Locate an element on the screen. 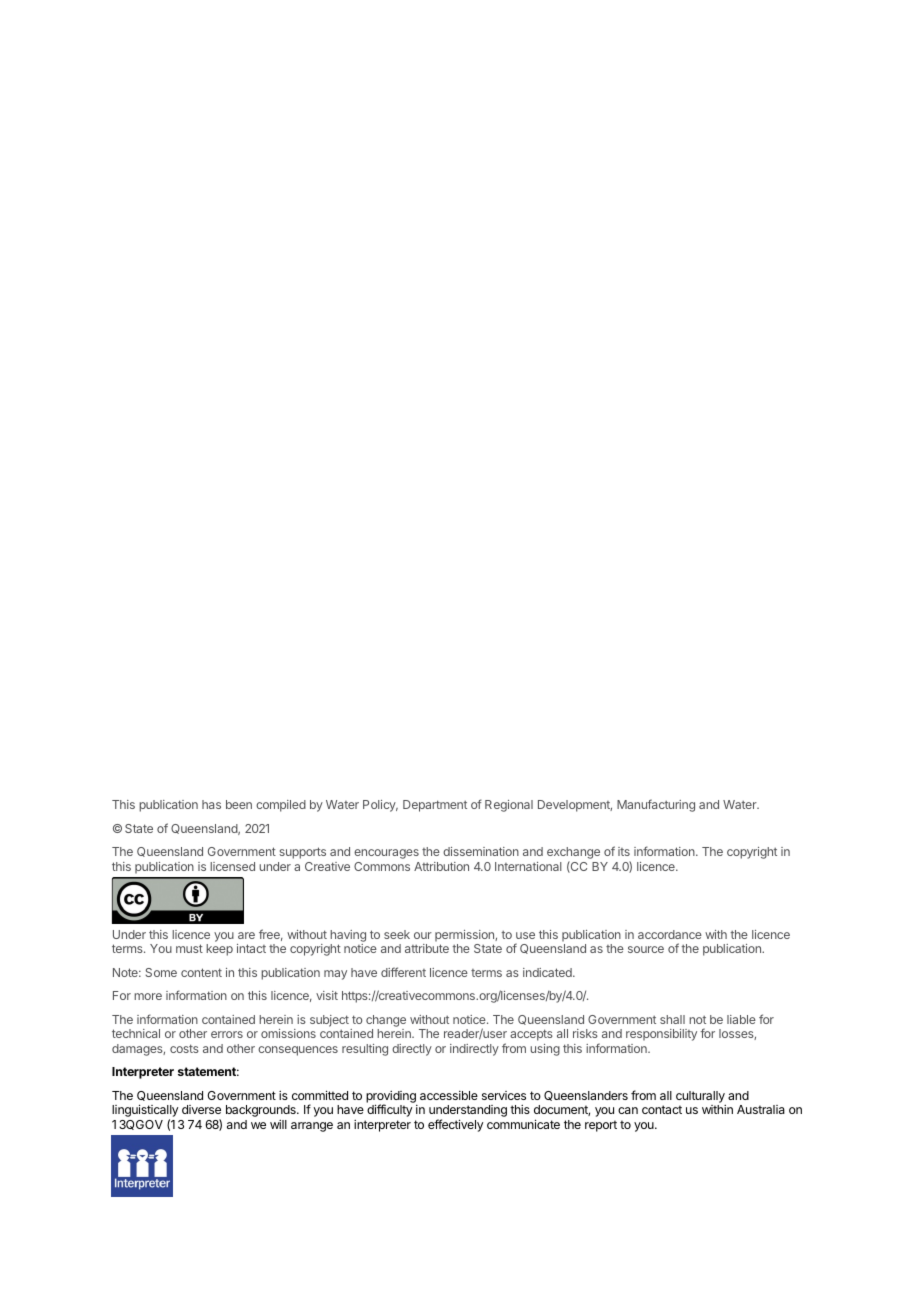  Manufacturing is located at coordinates (656, 805).
